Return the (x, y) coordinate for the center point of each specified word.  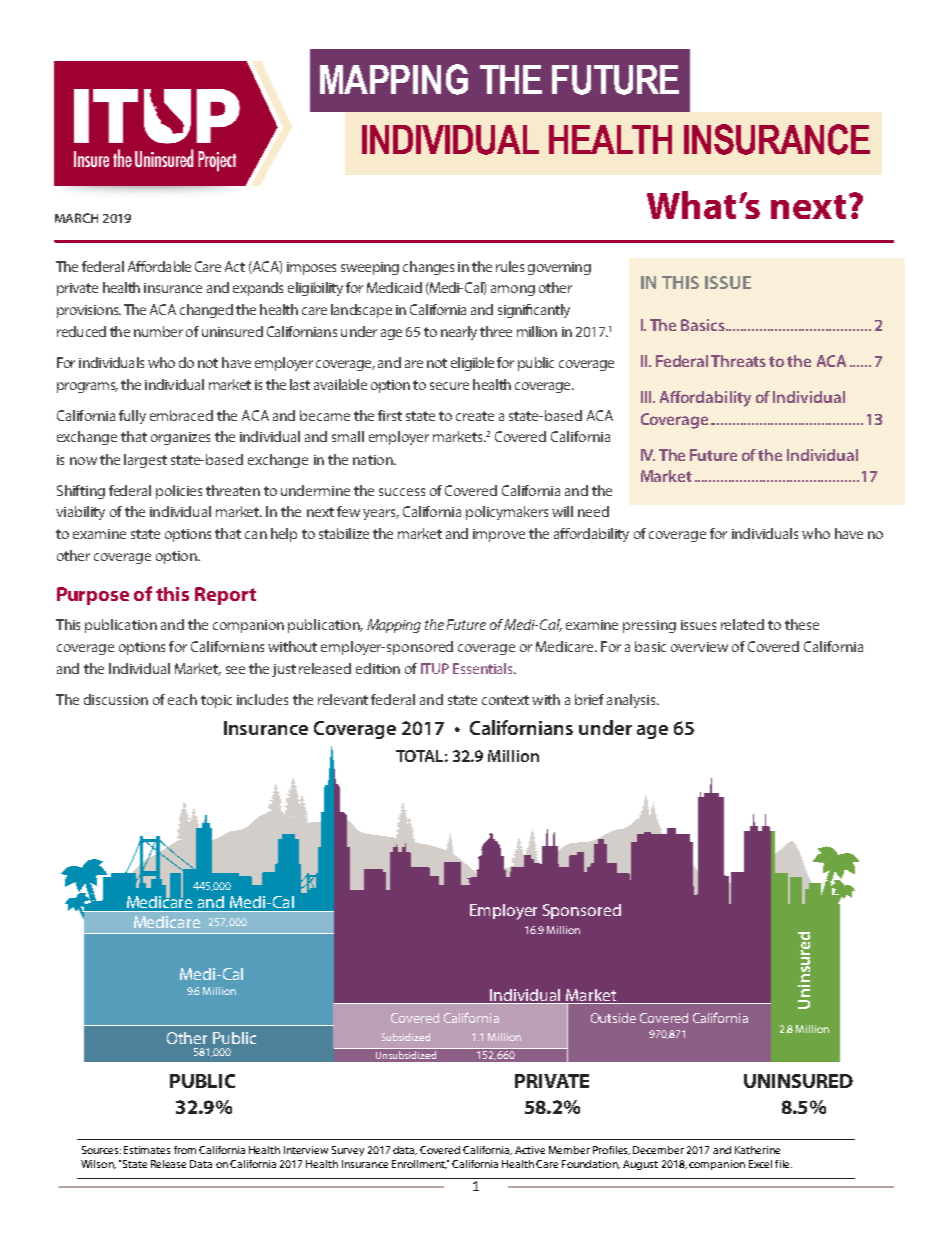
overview (699, 647)
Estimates (147, 1150)
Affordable (159, 266)
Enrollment (419, 1164)
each (182, 699)
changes (428, 268)
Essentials (484, 668)
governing (559, 268)
